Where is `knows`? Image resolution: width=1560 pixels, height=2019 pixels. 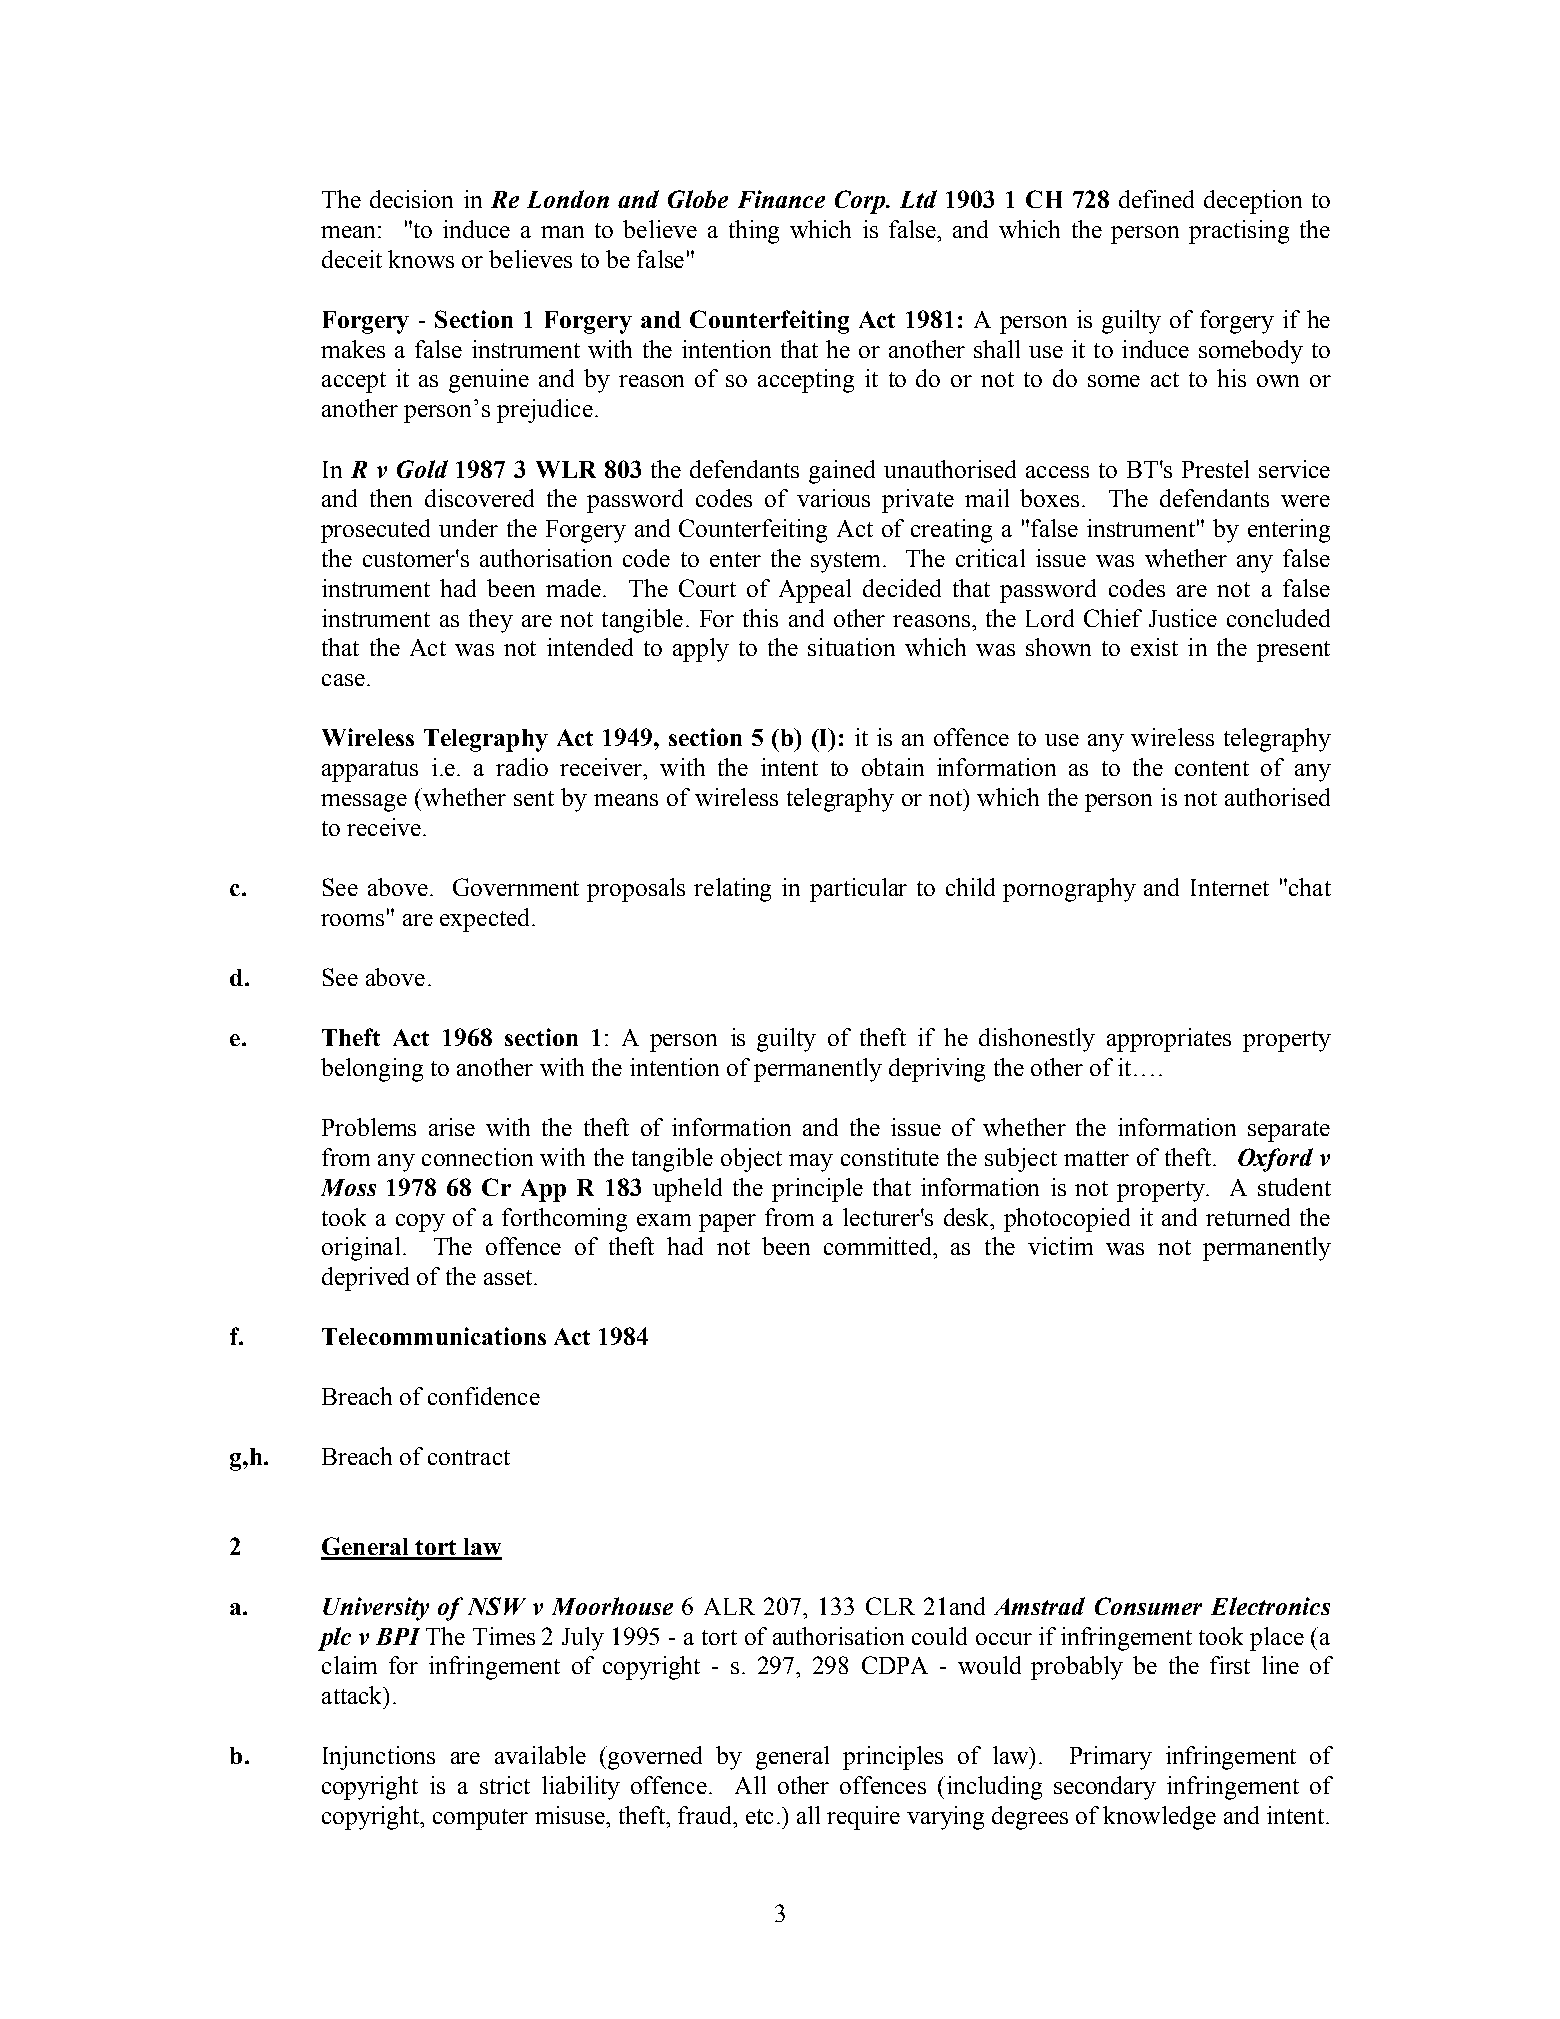 knows is located at coordinates (421, 259).
